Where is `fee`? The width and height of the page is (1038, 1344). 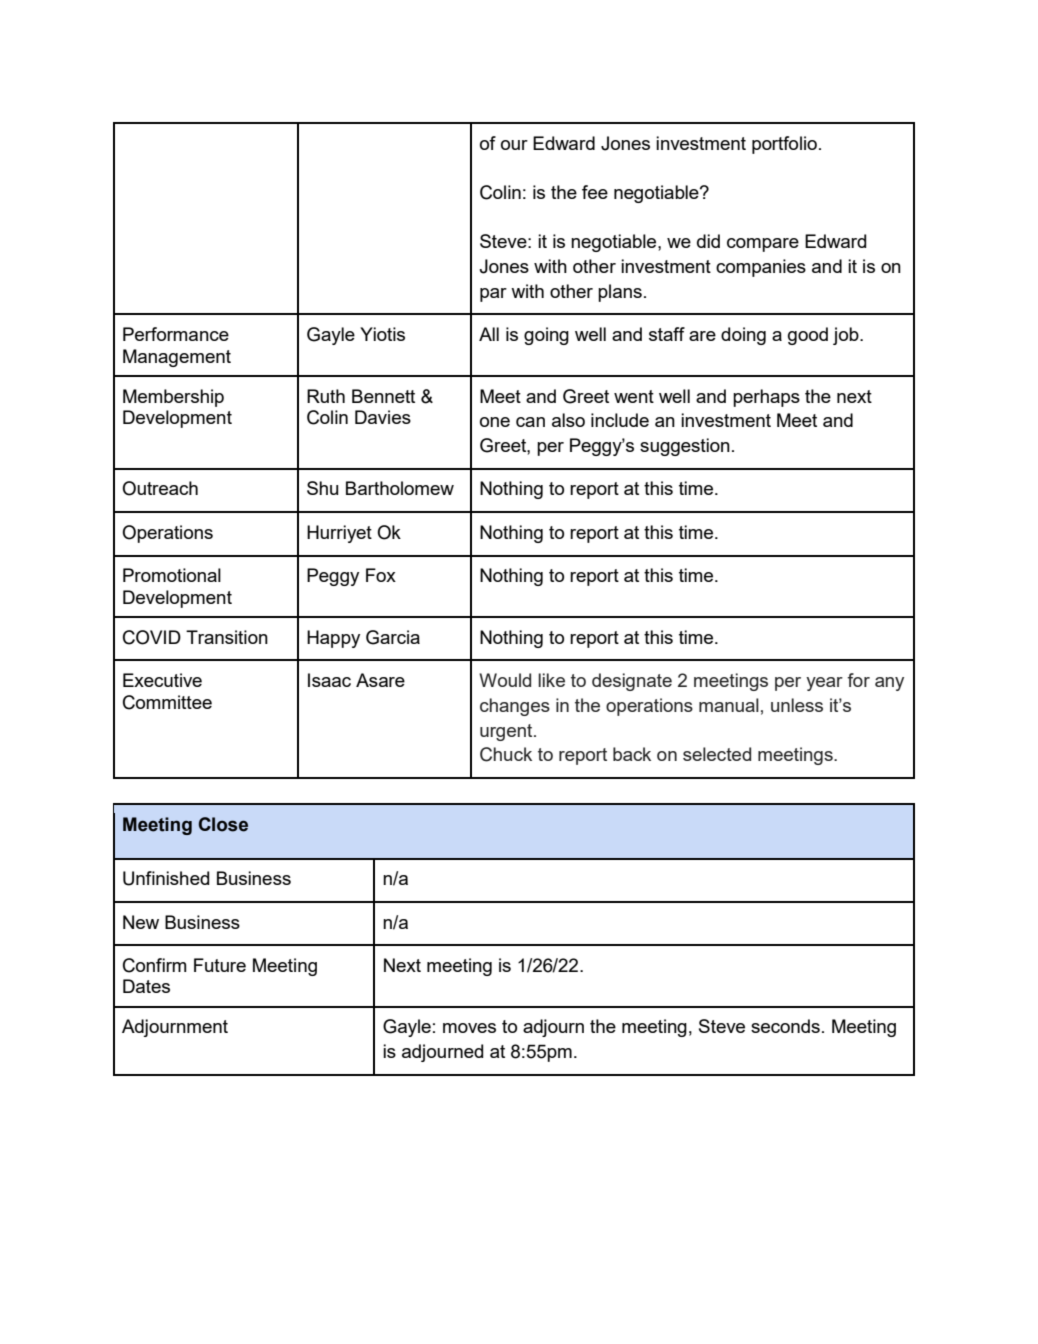
fee is located at coordinates (595, 192).
